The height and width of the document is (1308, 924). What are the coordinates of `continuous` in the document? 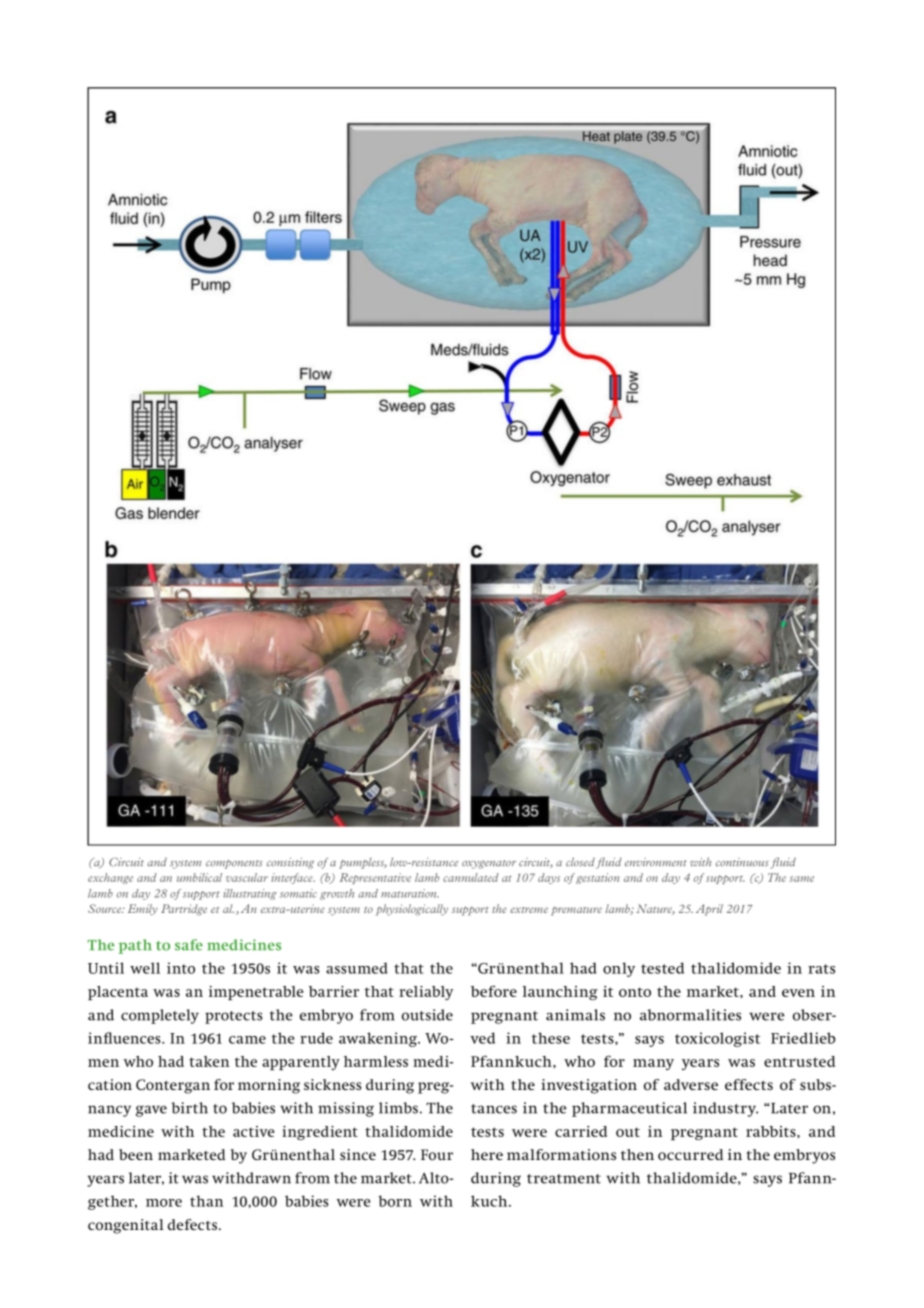 It's located at (742, 862).
